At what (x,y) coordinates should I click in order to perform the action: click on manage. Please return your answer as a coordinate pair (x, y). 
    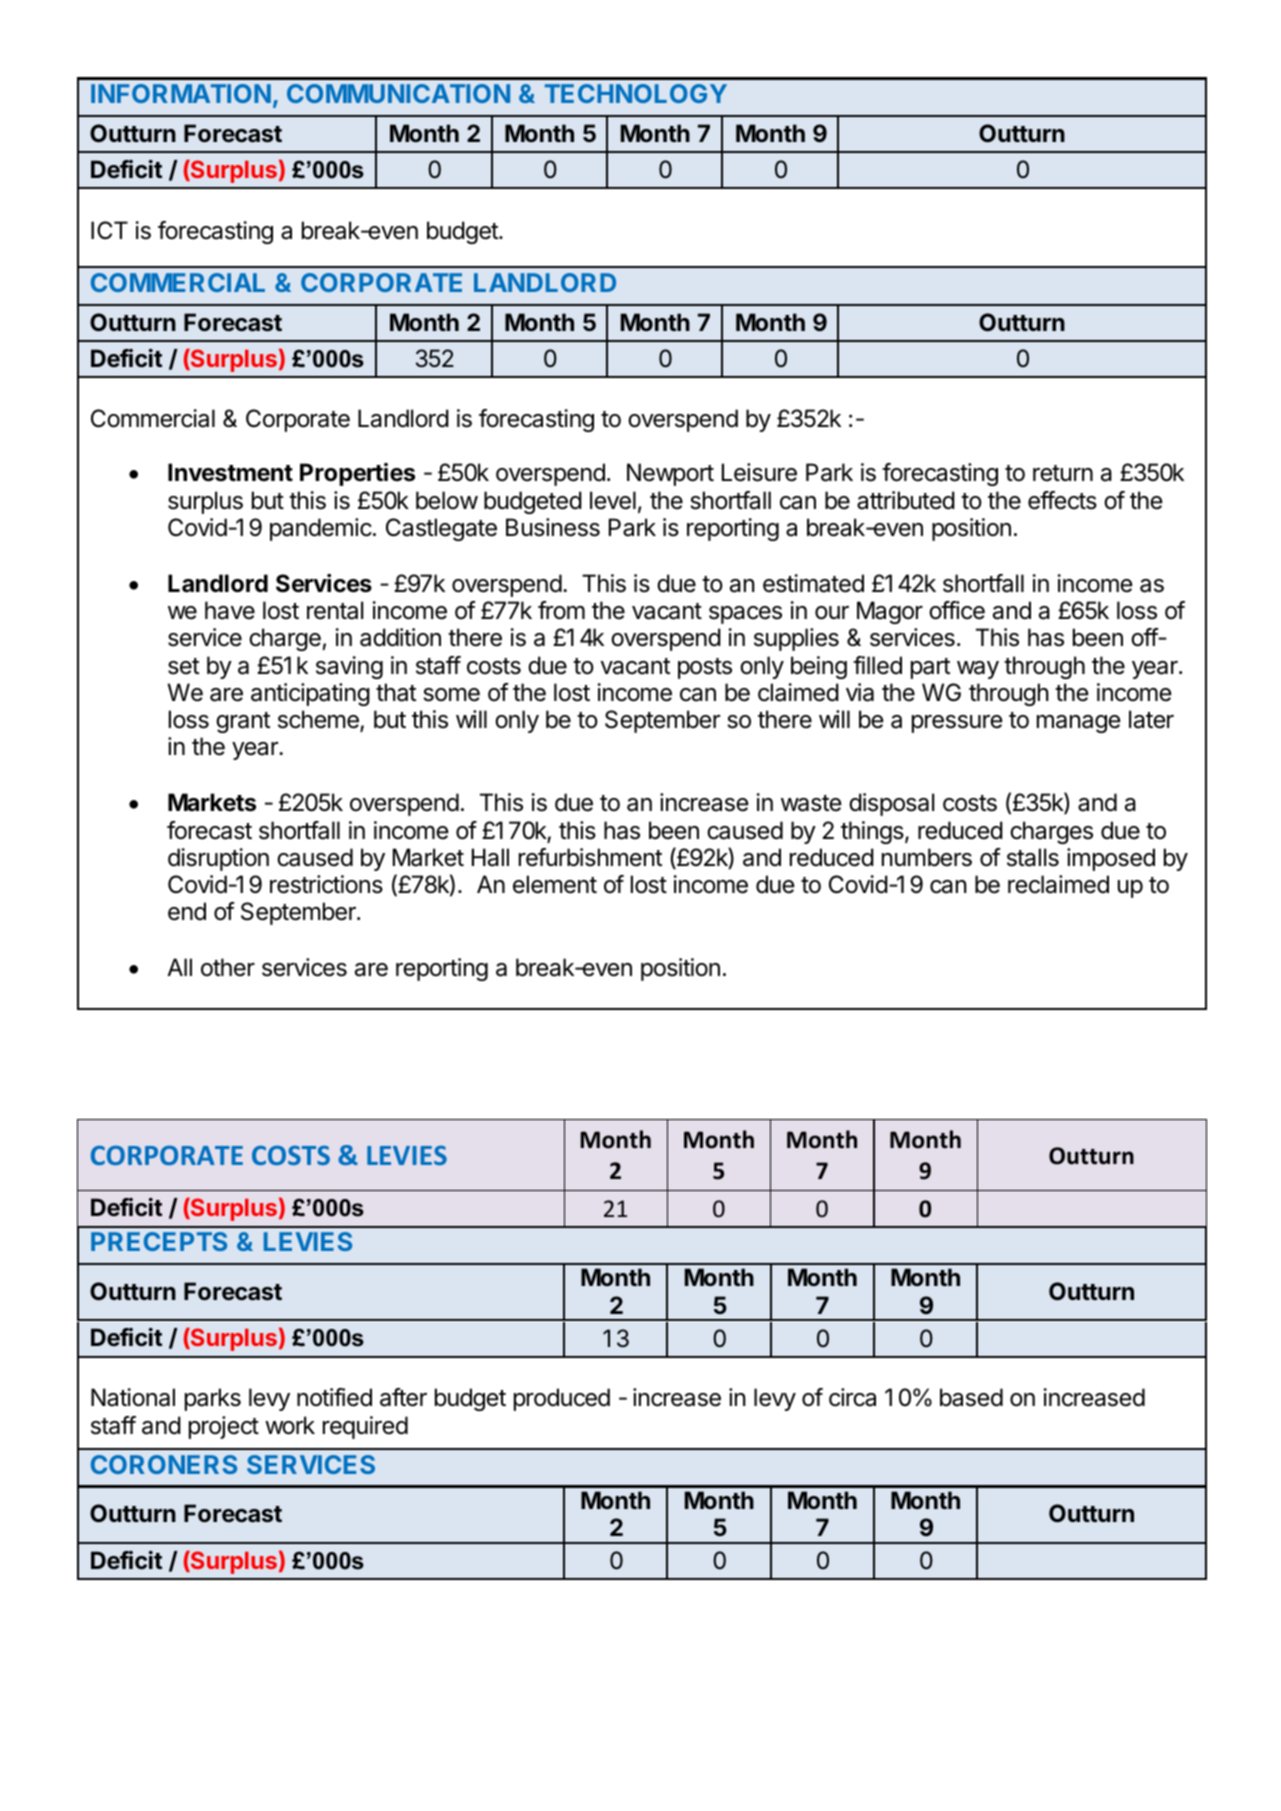
    Looking at the image, I should click on (1079, 724).
